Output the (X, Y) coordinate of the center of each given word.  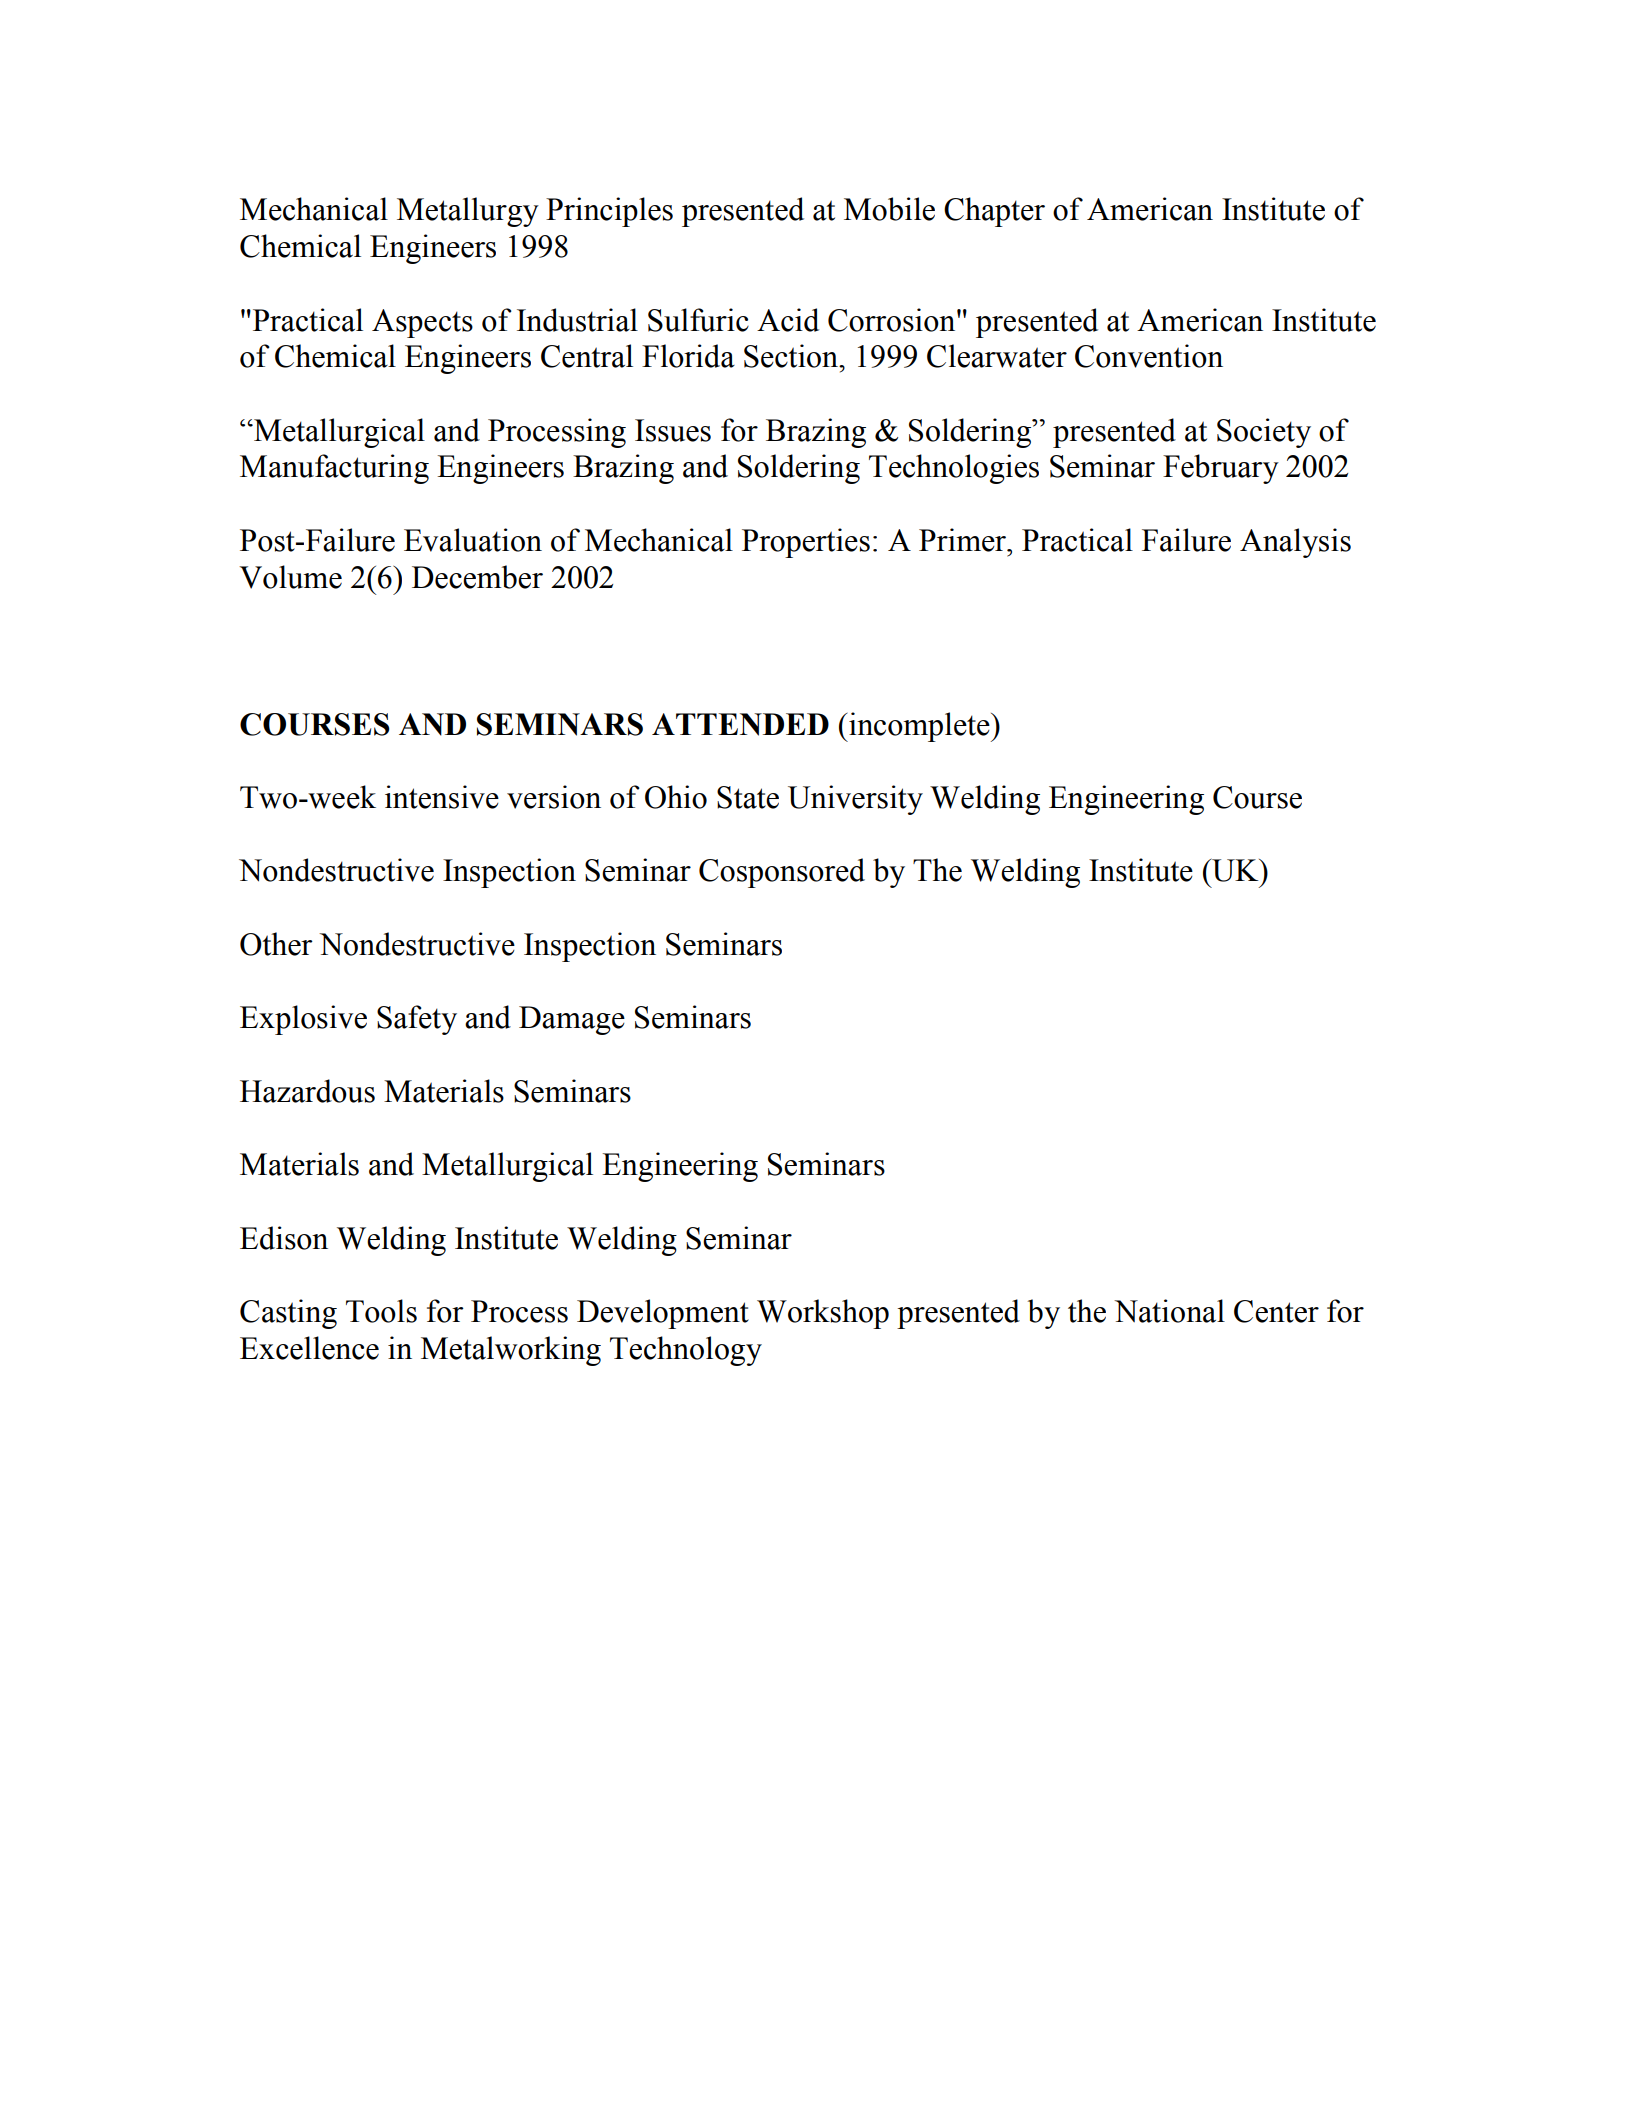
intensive (442, 797)
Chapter (994, 212)
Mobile (889, 209)
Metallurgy (468, 212)
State (748, 797)
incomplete (919, 727)
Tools (381, 1311)
